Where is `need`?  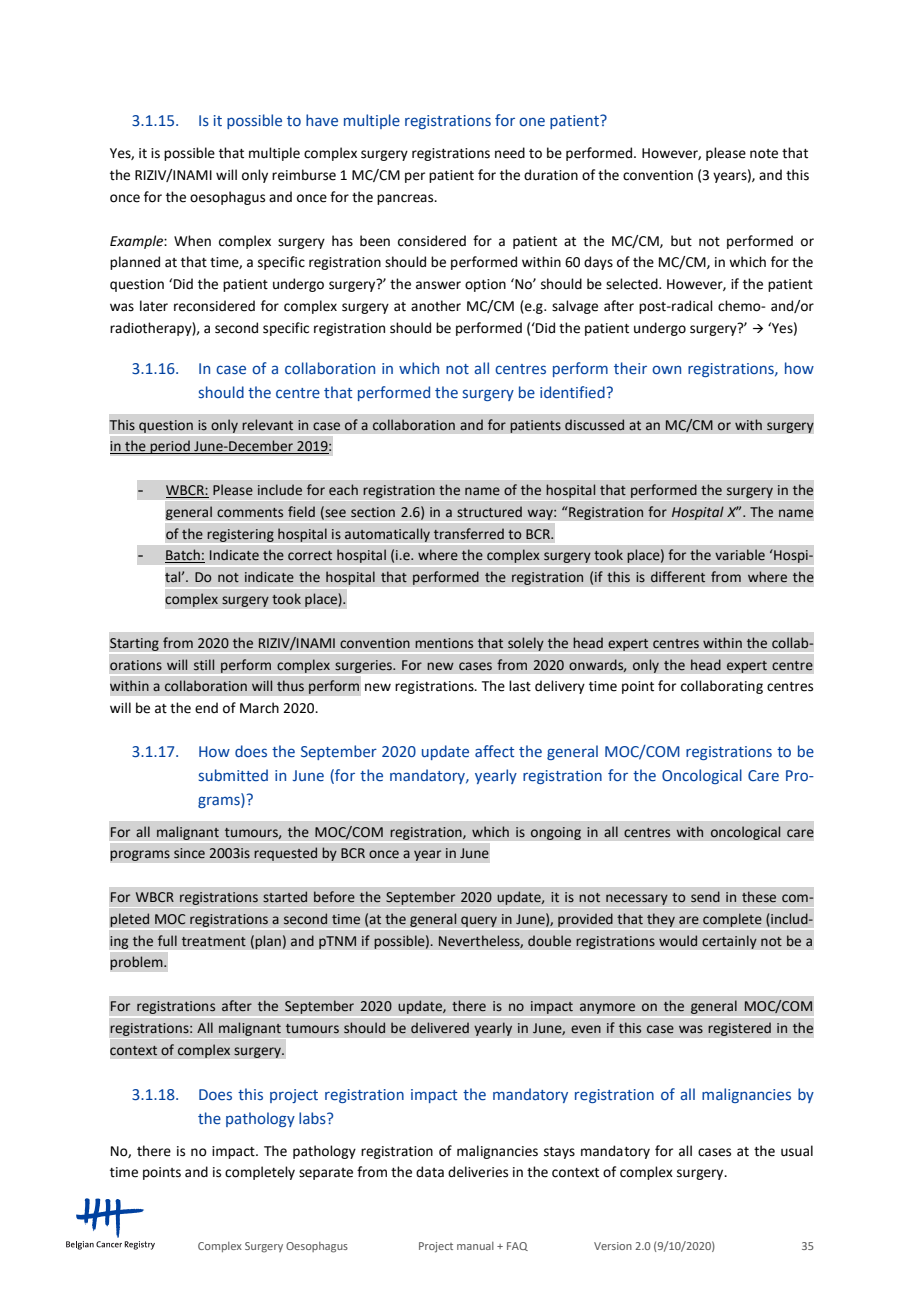 need is located at coordinates (510, 153).
